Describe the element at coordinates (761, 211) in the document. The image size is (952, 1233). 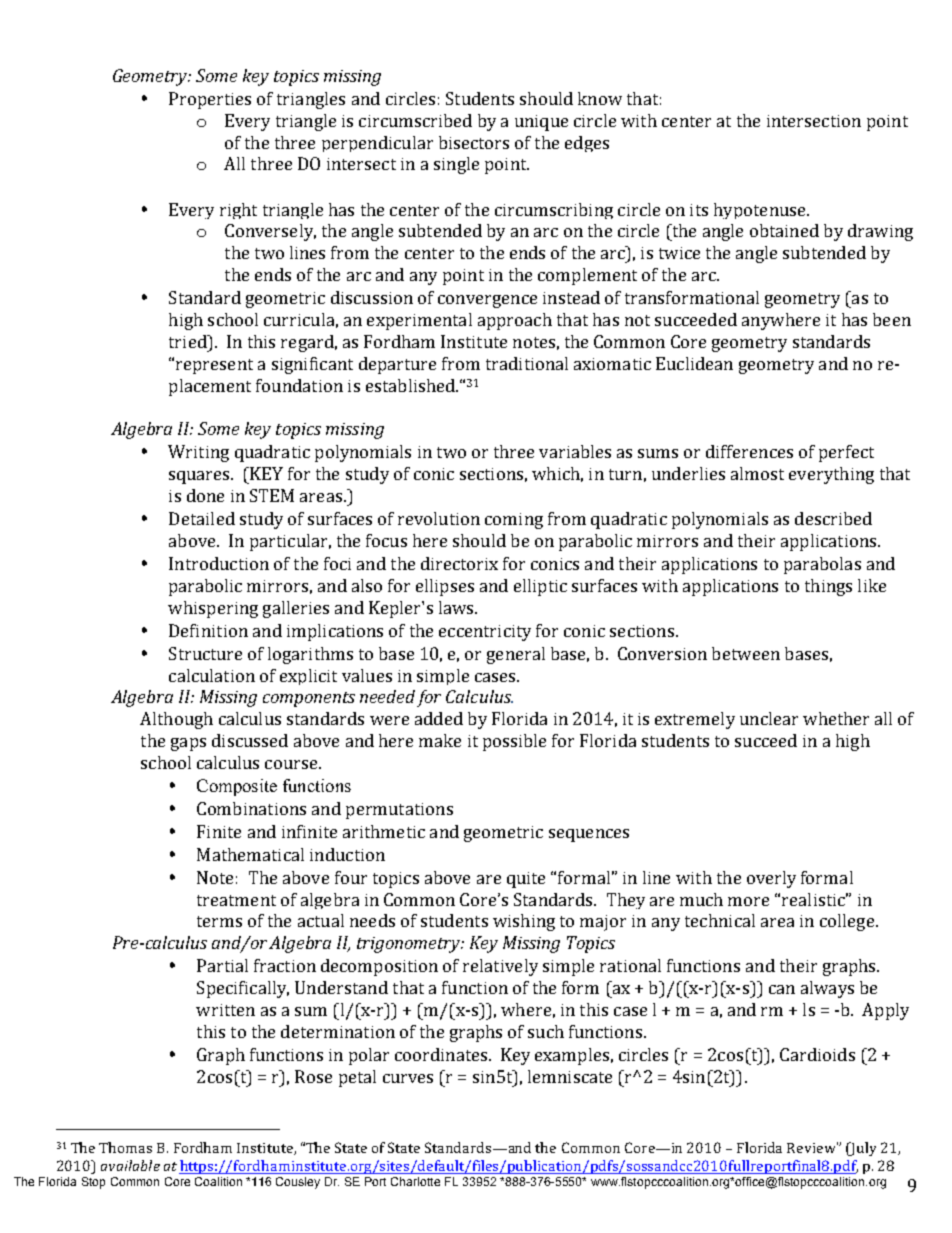
I see `hypotenuse` at that location.
